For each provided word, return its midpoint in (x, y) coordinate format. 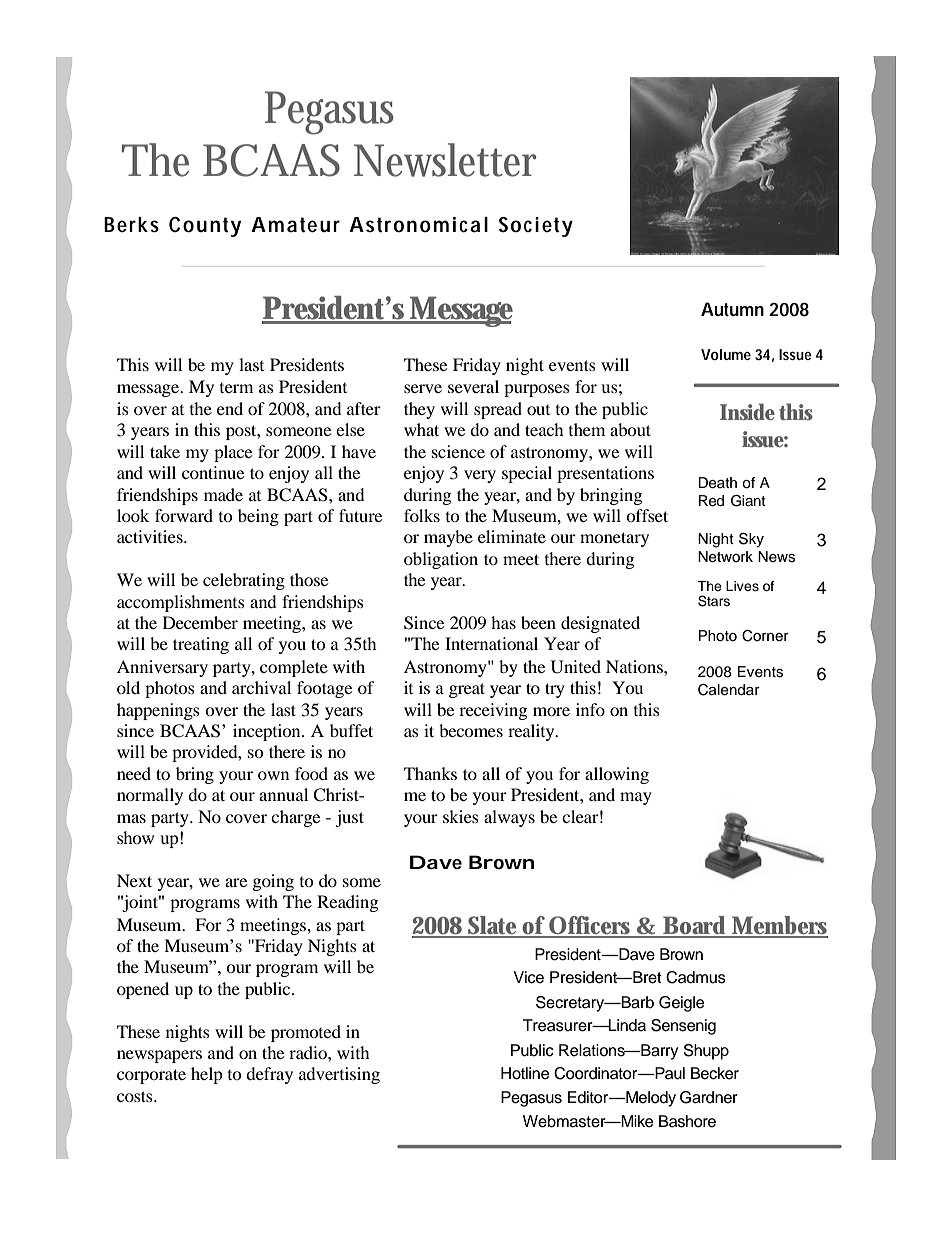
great (467, 690)
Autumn (732, 309)
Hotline (525, 1073)
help (207, 1075)
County (205, 227)
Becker (715, 1073)
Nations (635, 666)
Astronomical (418, 225)
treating (201, 645)
